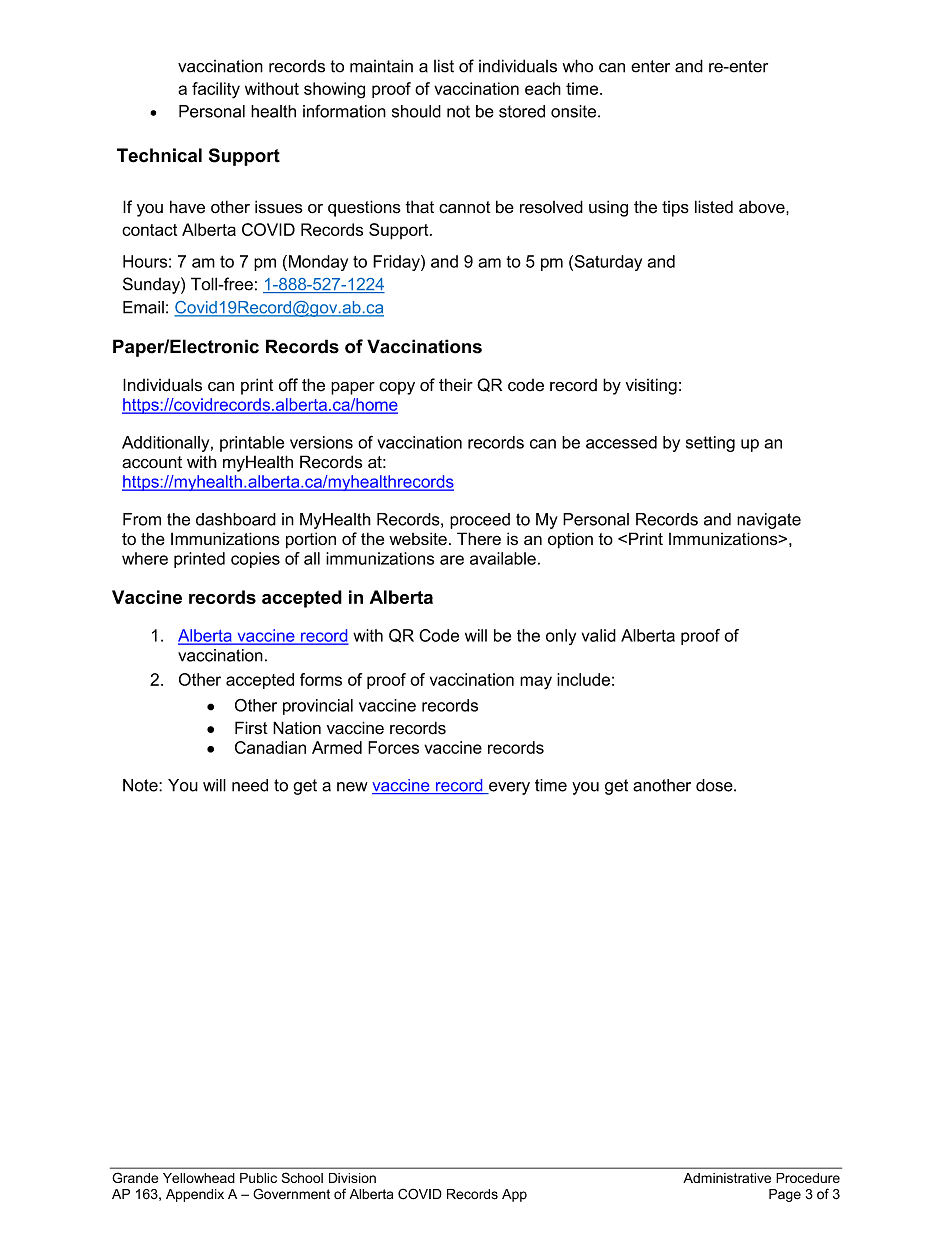 Image resolution: width=952 pixels, height=1233 pixels. I want to click on account, so click(152, 462).
